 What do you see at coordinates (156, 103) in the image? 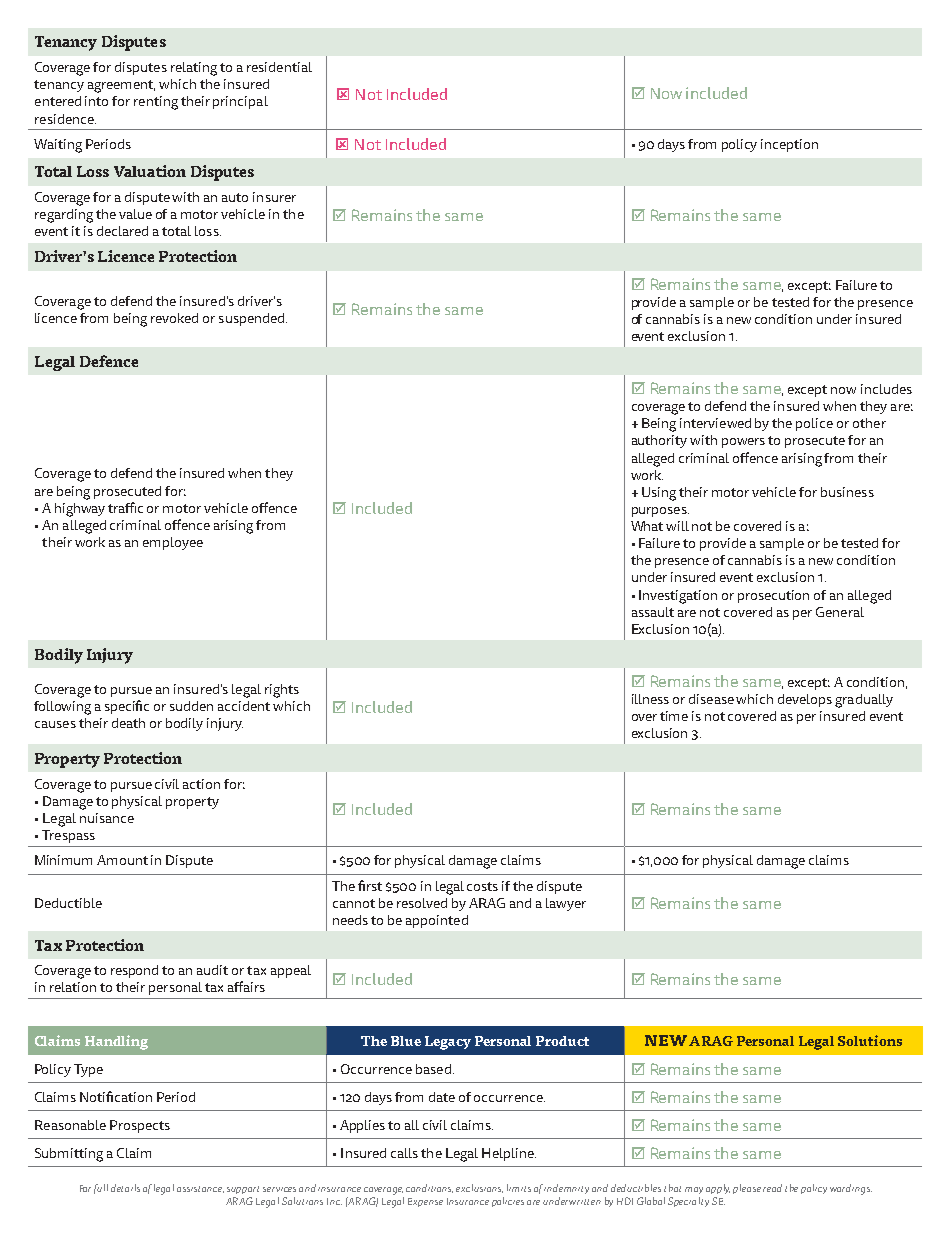
I see `renting` at bounding box center [156, 103].
